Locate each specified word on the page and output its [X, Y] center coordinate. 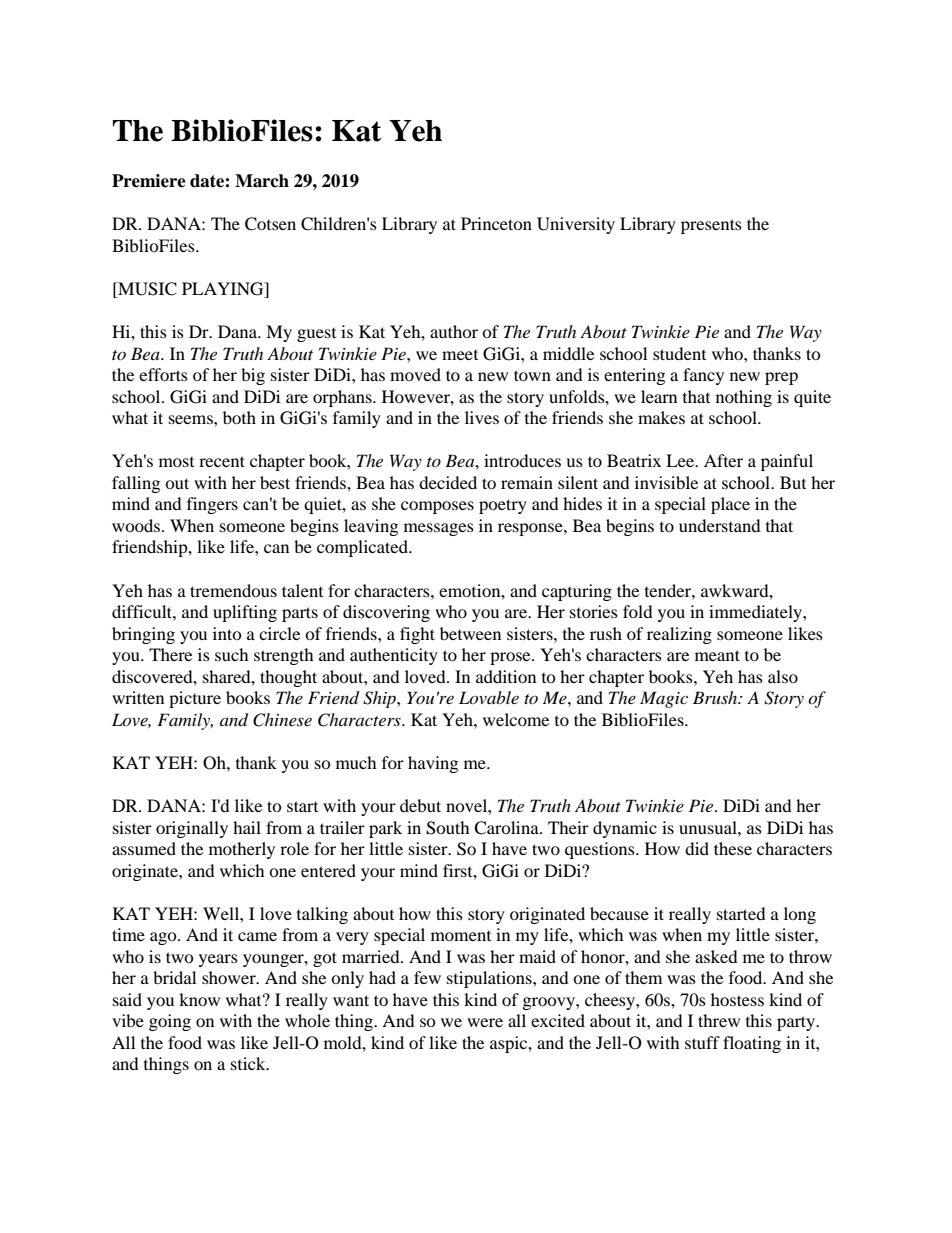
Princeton [496, 223]
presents [711, 226]
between [470, 633]
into [227, 633]
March [262, 181]
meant [717, 655]
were [485, 1022]
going [170, 1022]
